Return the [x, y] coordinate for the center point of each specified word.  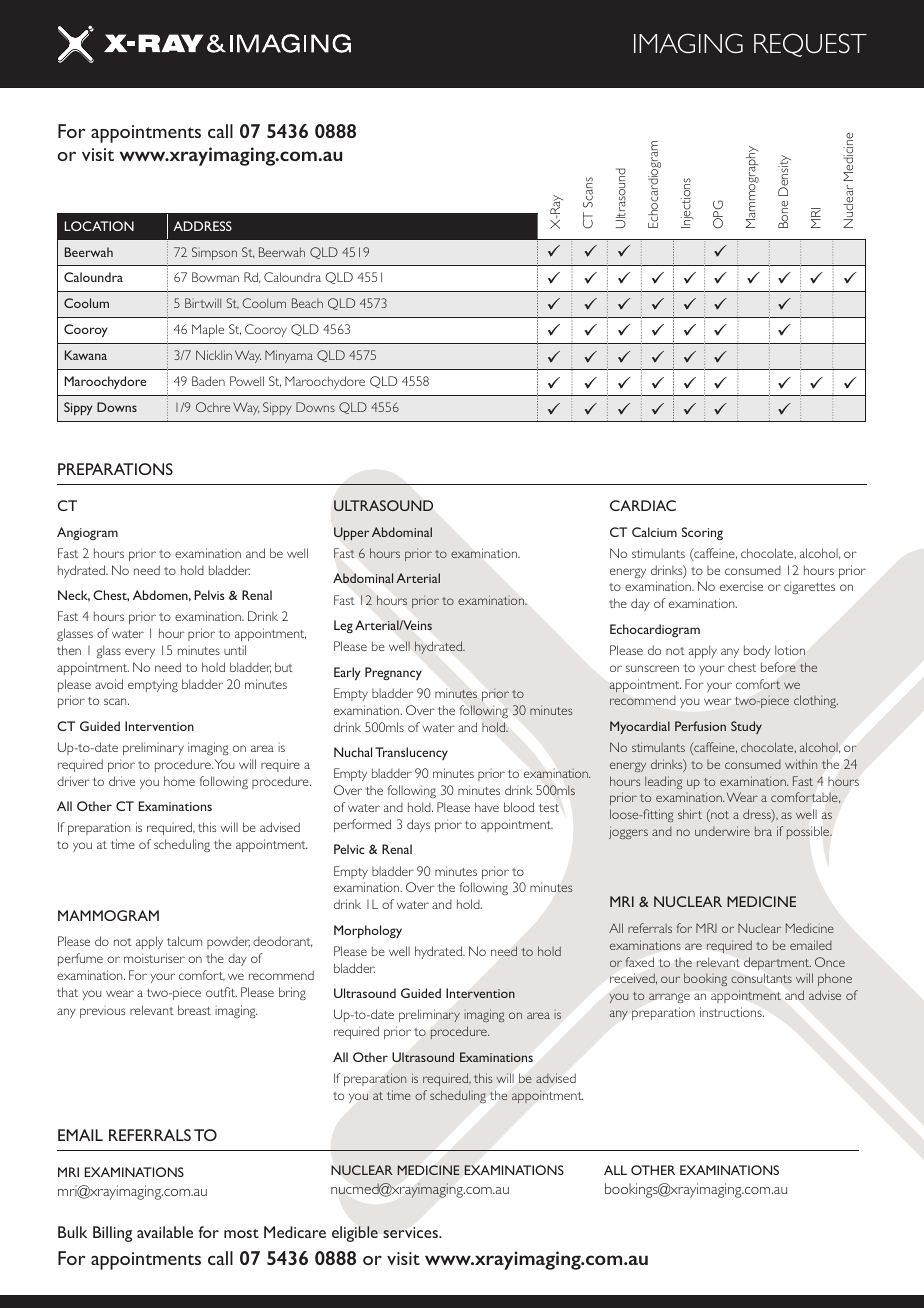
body [757, 651]
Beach [307, 303]
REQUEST [810, 45]
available [165, 1232]
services [411, 1232]
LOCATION [99, 226]
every [140, 653]
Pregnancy [393, 673]
